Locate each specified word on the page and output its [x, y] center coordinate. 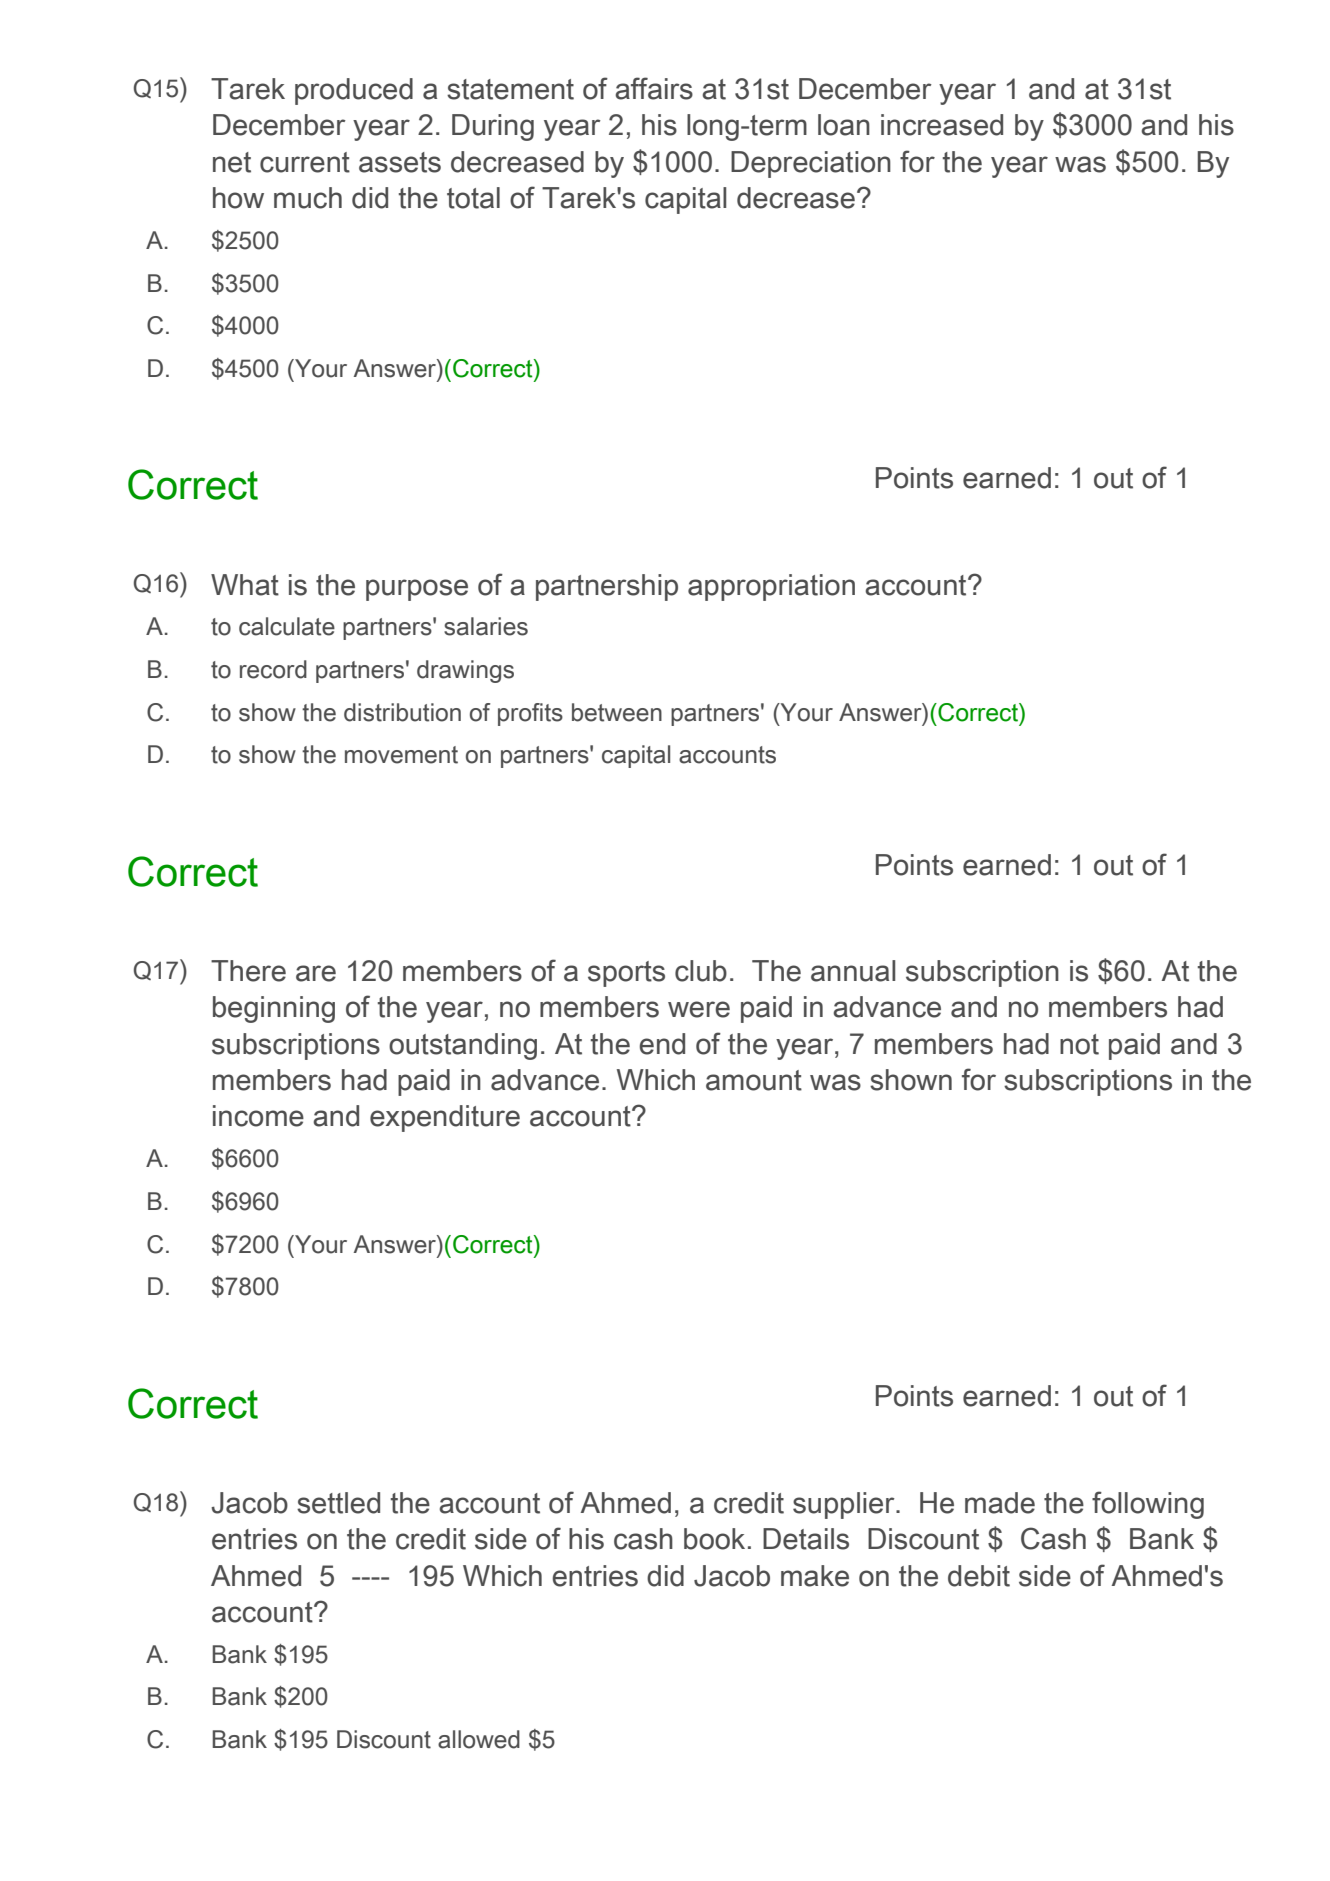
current [305, 162]
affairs [654, 88]
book [714, 1539]
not [1079, 1044]
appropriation [771, 587]
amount [754, 1080]
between [617, 712]
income [258, 1116]
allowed [479, 1739]
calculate [287, 626]
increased [942, 125]
